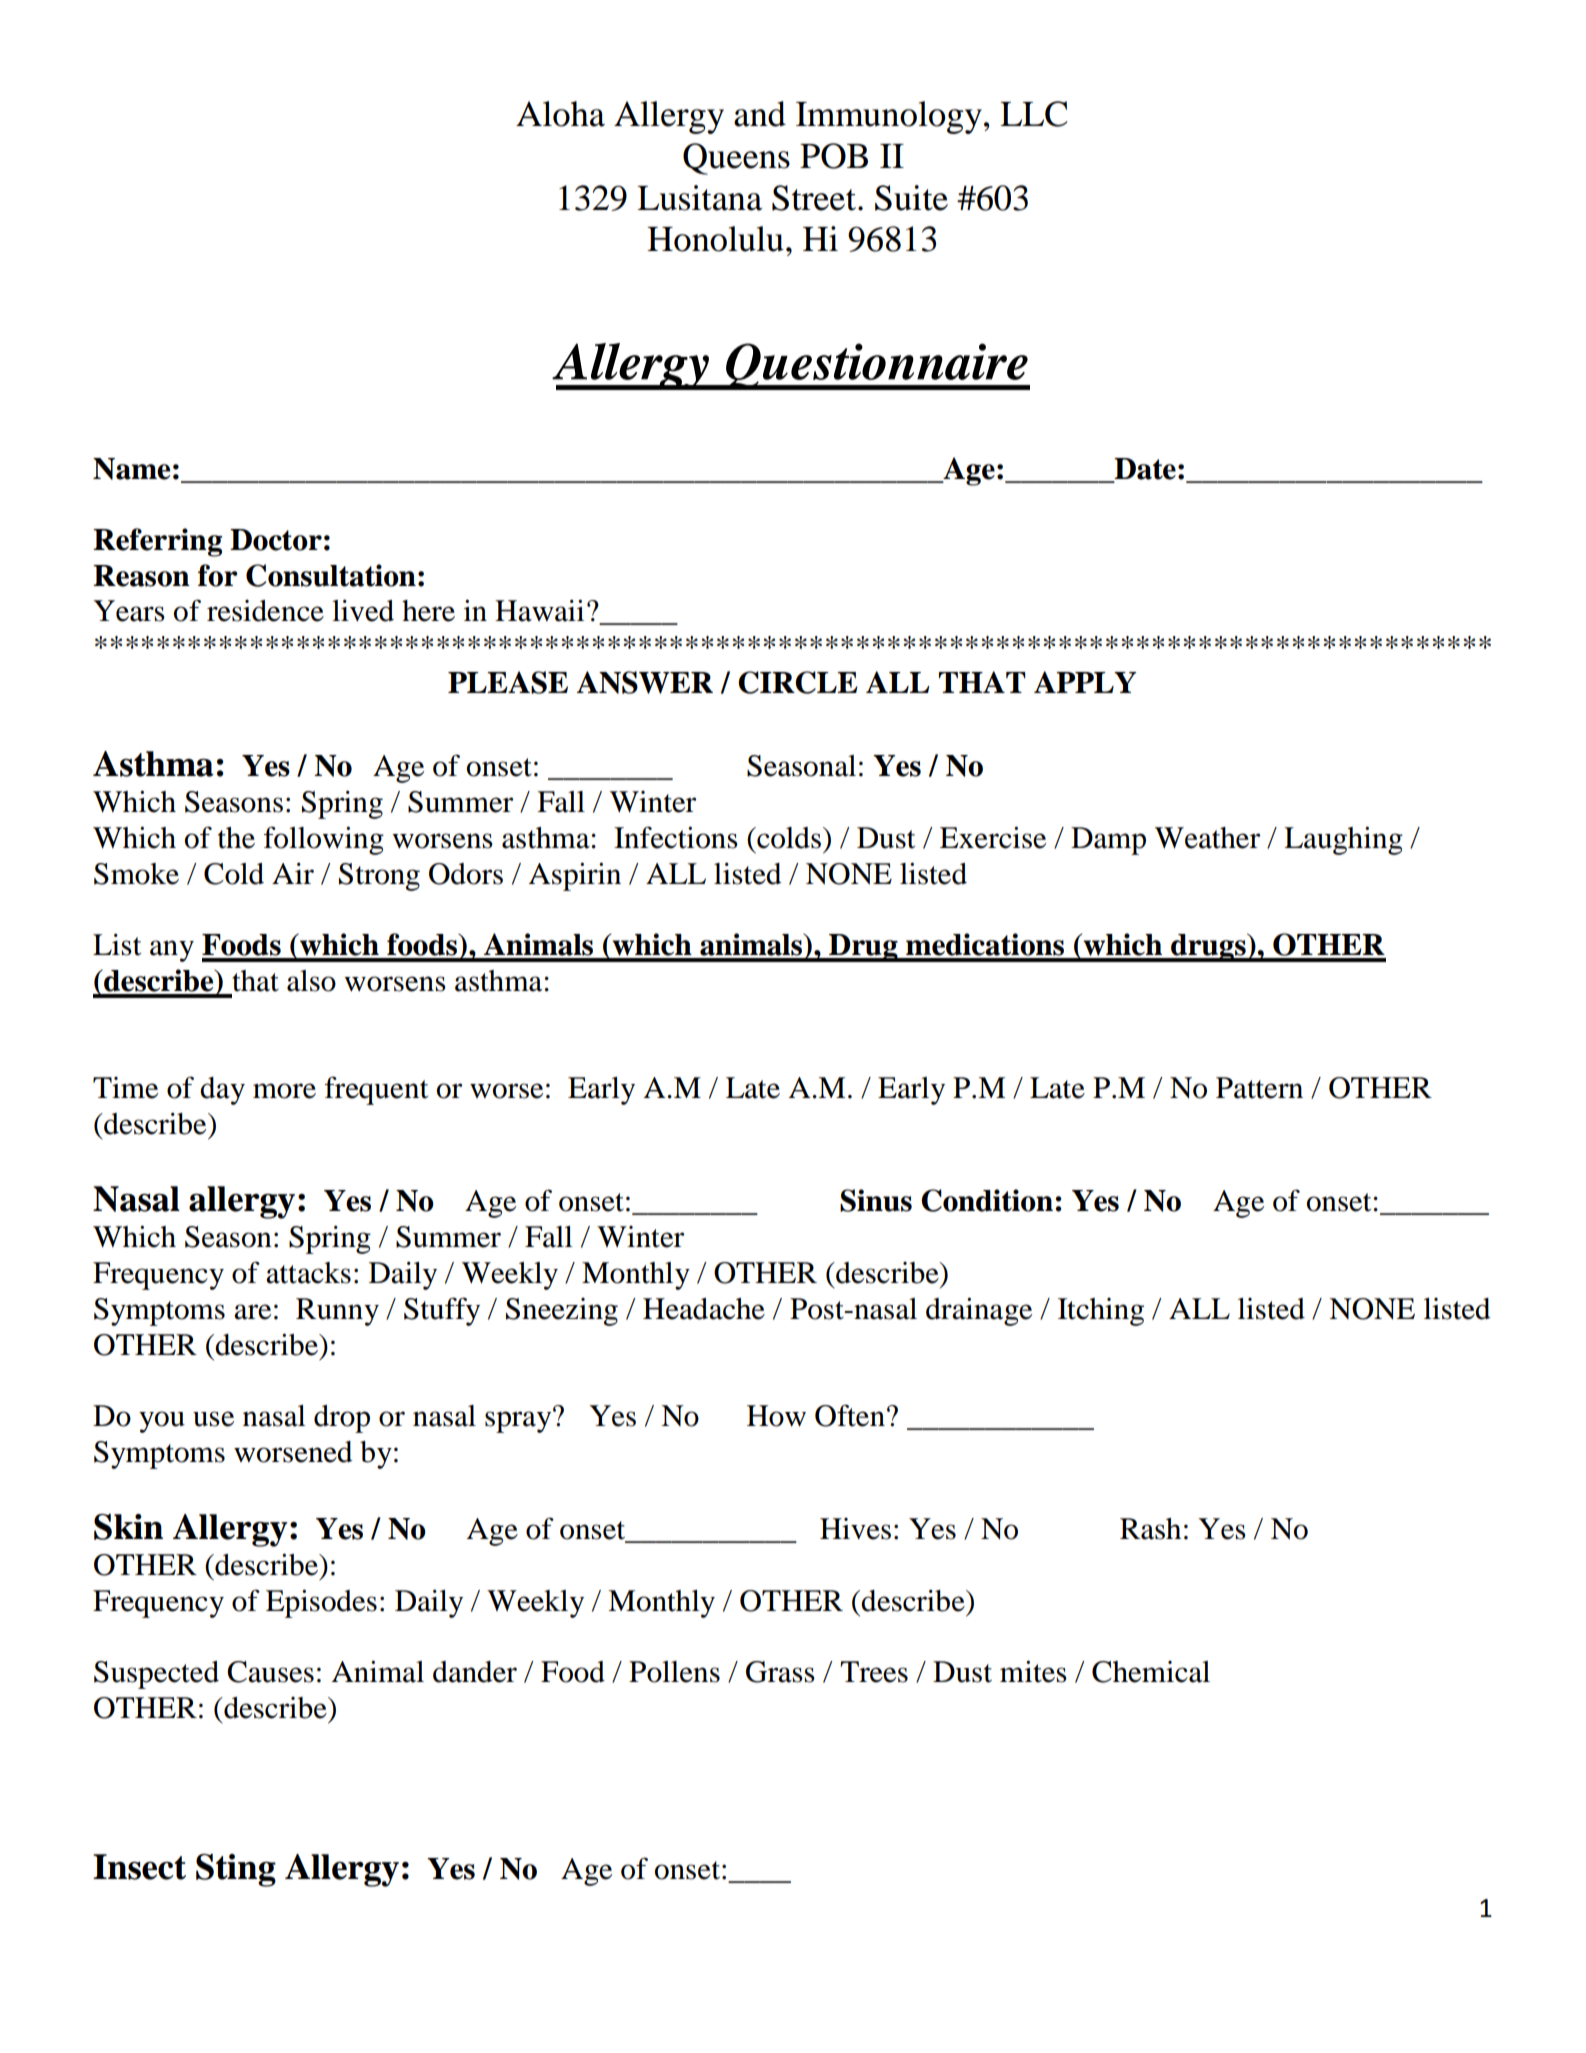 The height and width of the document is (2053, 1586). What do you see at coordinates (1150, 1529) in the document?
I see `Rash` at bounding box center [1150, 1529].
